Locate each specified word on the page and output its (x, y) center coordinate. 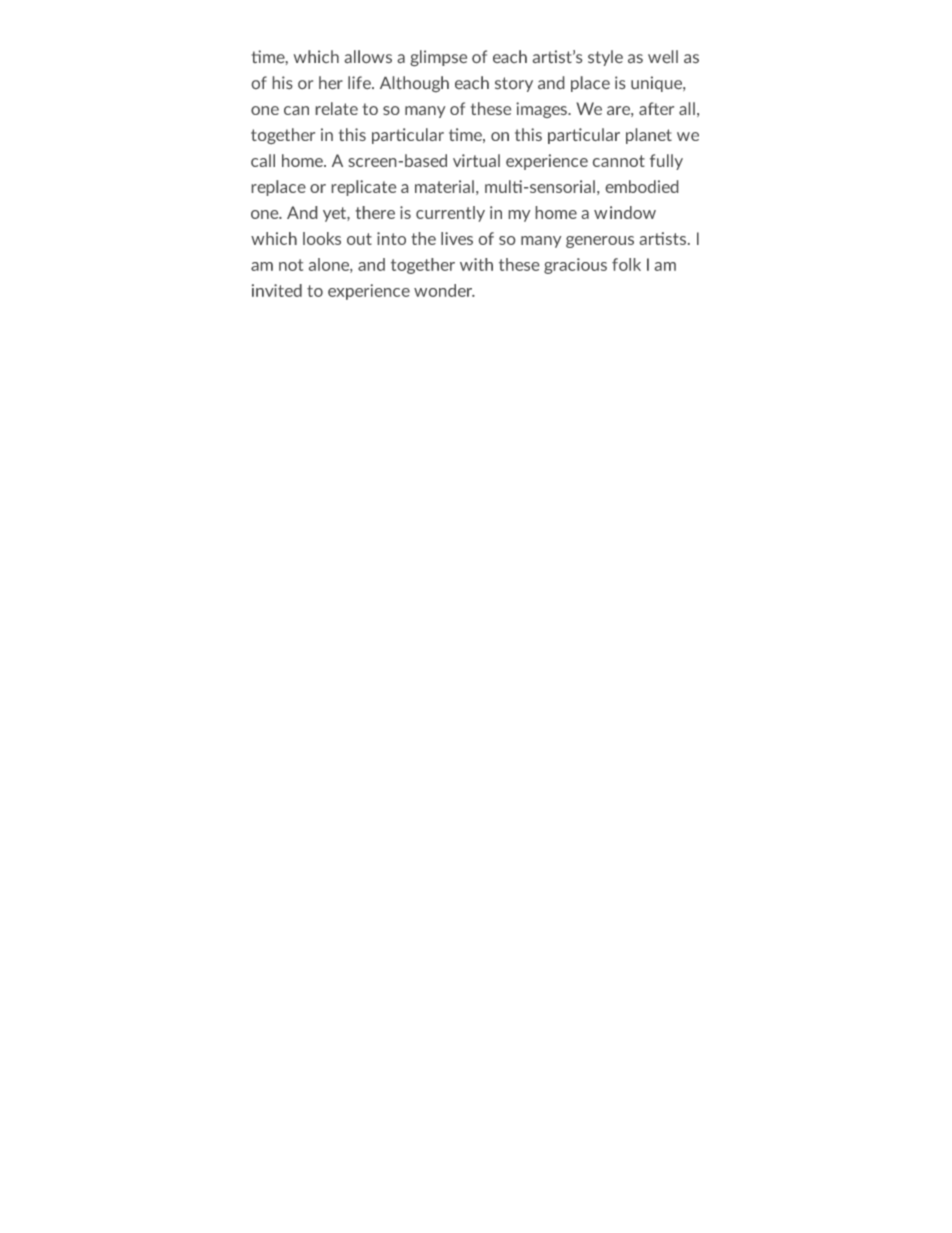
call (263, 160)
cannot (619, 161)
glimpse (438, 58)
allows (368, 56)
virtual (476, 160)
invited (277, 290)
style (605, 58)
